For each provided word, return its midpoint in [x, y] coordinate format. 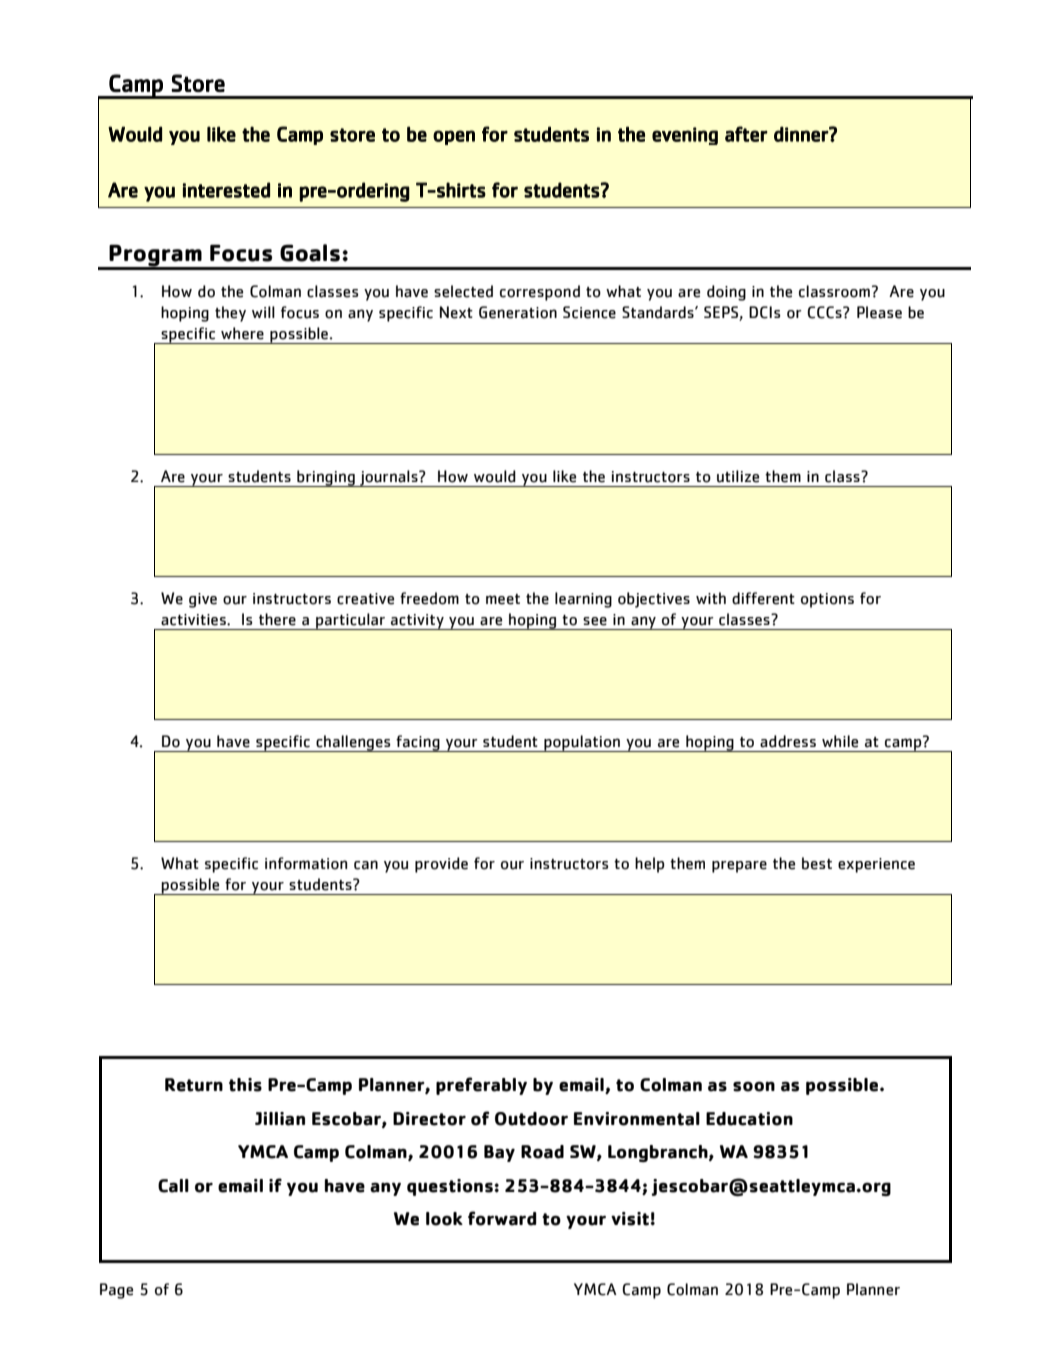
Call [173, 1186]
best [817, 863]
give [203, 600]
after [746, 134]
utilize [738, 476]
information [306, 863]
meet [503, 599]
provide [441, 865]
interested [226, 190]
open [454, 137]
